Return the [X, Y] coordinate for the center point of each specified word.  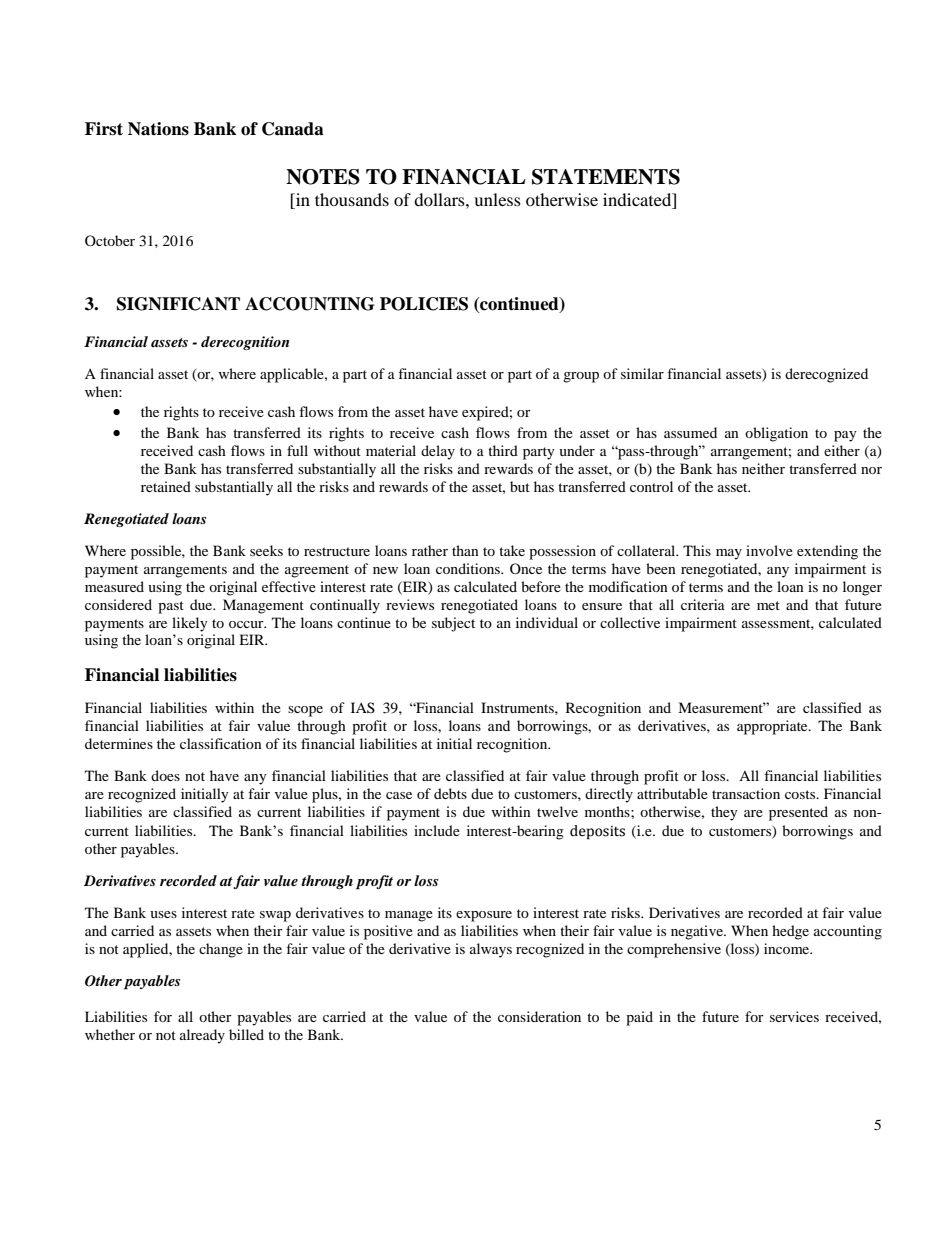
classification [221, 743]
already [202, 1036]
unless [497, 199]
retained [166, 486]
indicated [638, 201]
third [503, 450]
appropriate [773, 727]
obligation [776, 434]
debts [450, 793]
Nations [158, 129]
